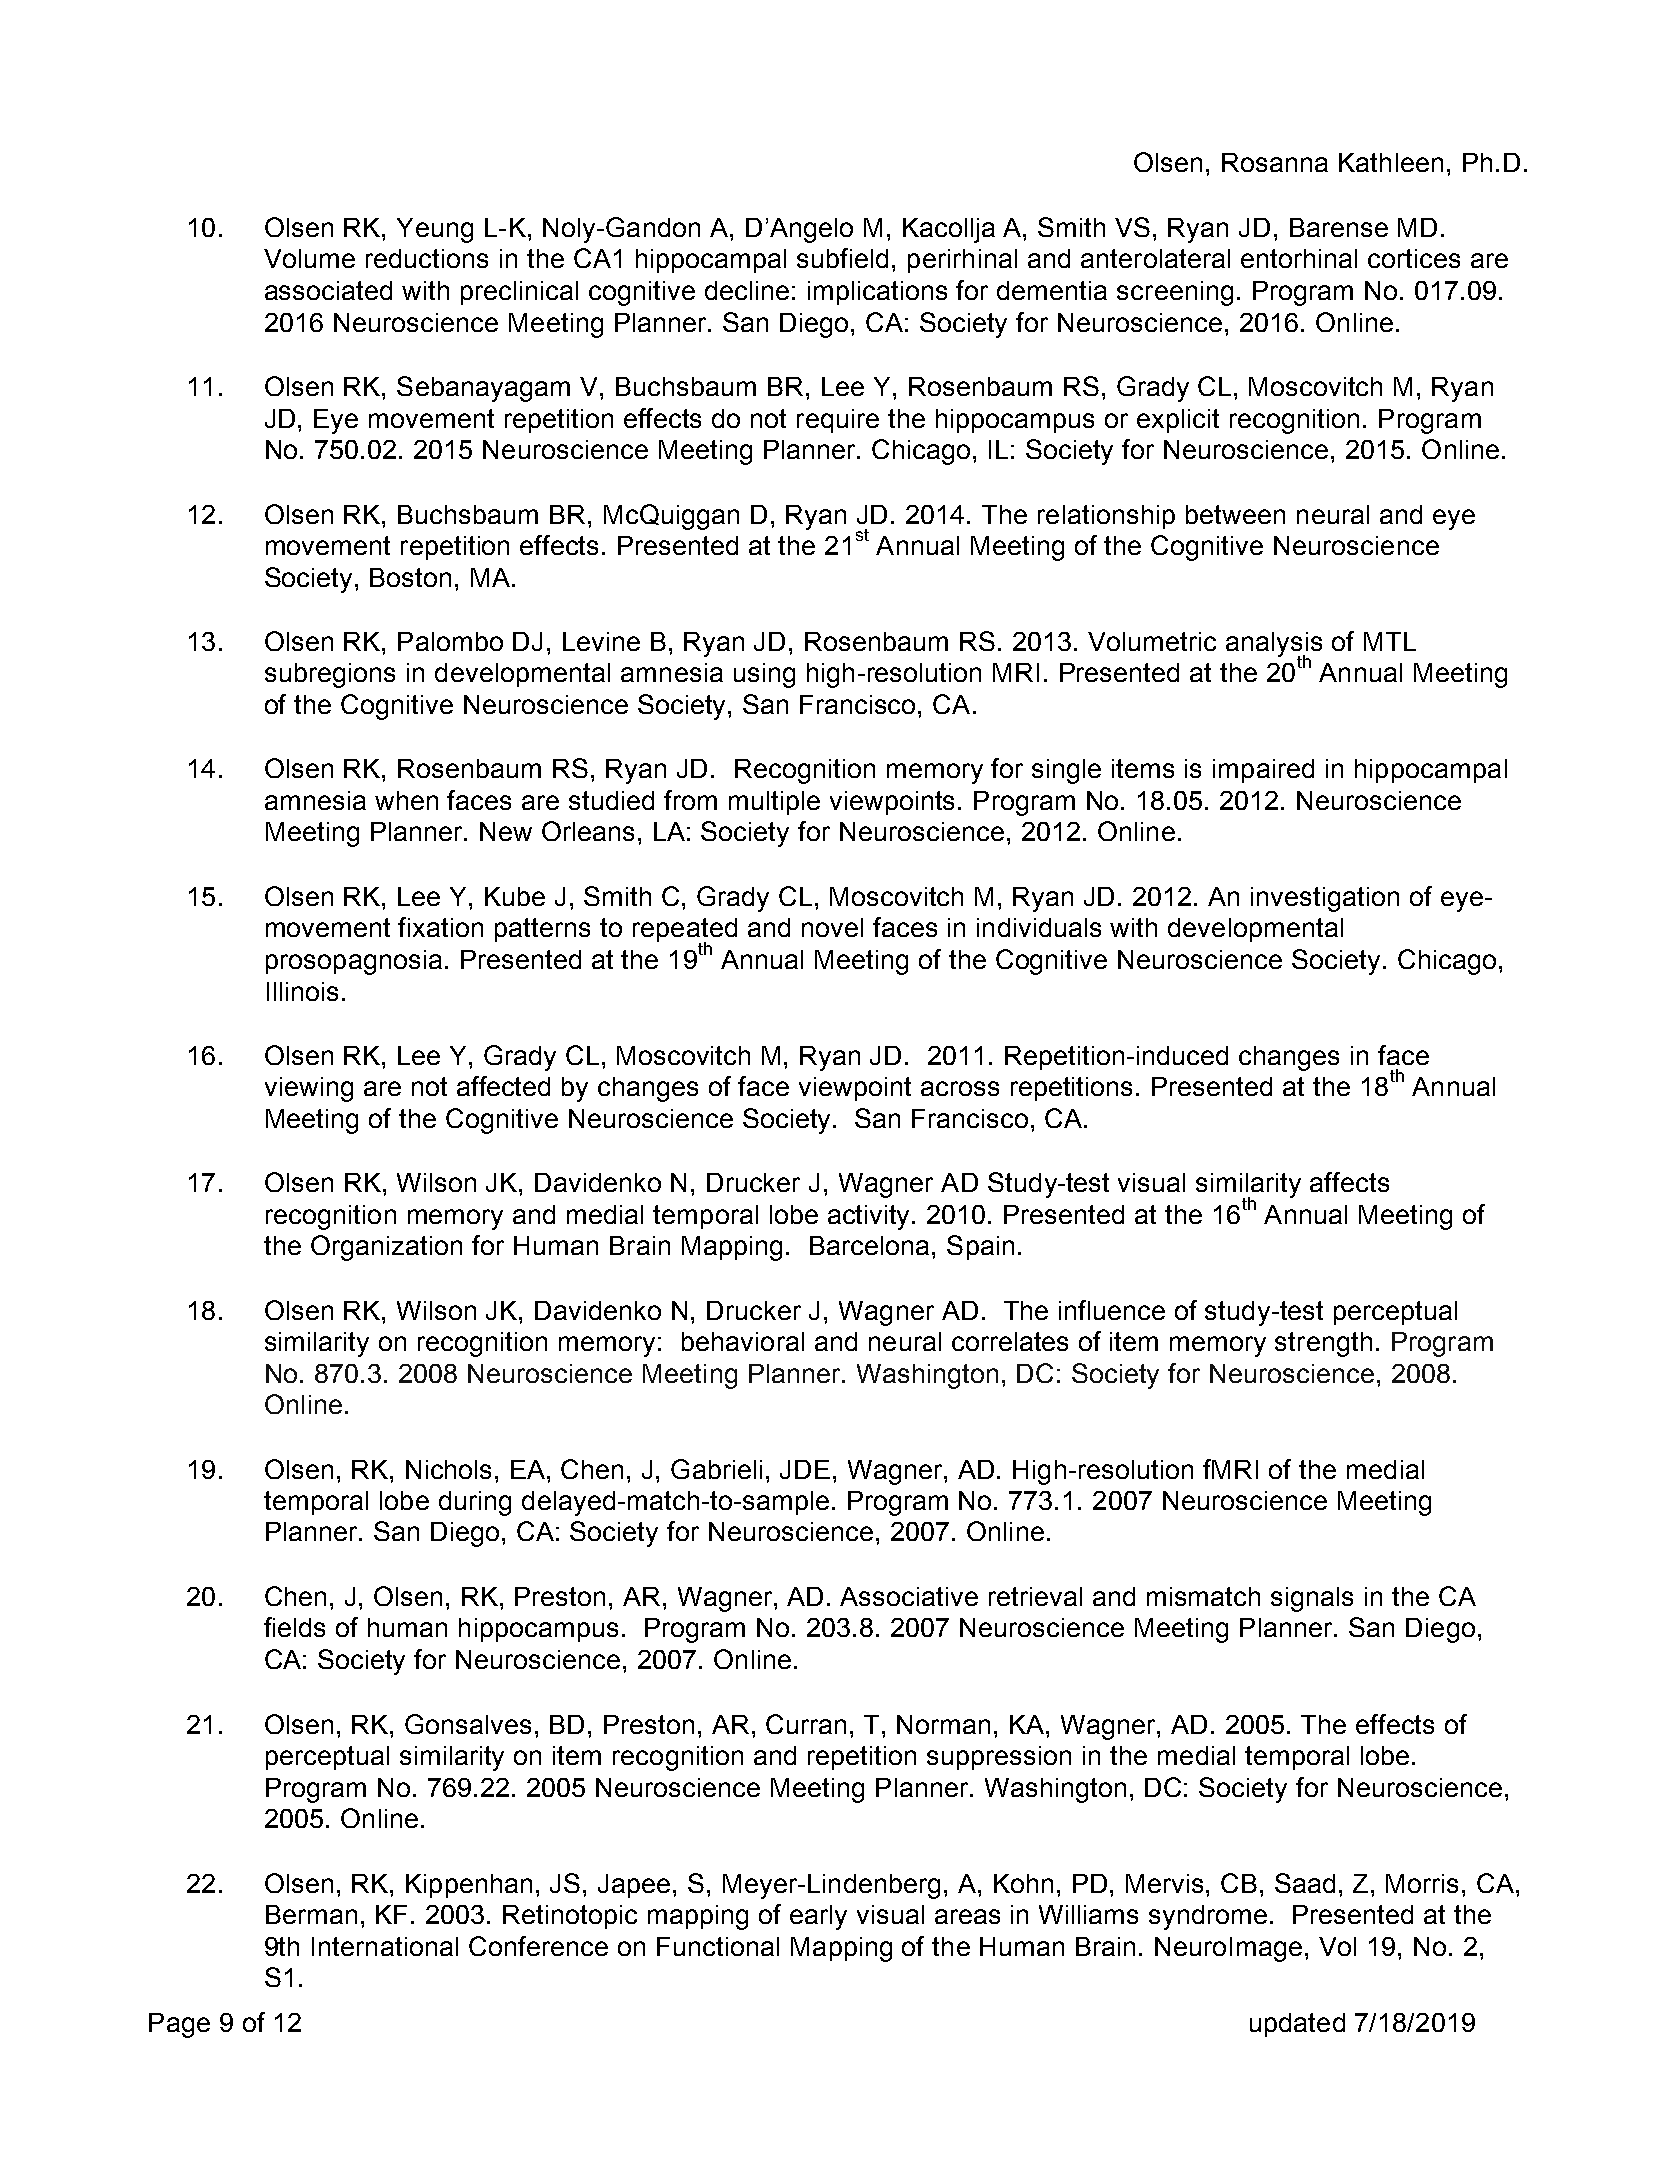 The width and height of the document is (1677, 2171). I want to click on associated, so click(328, 290).
